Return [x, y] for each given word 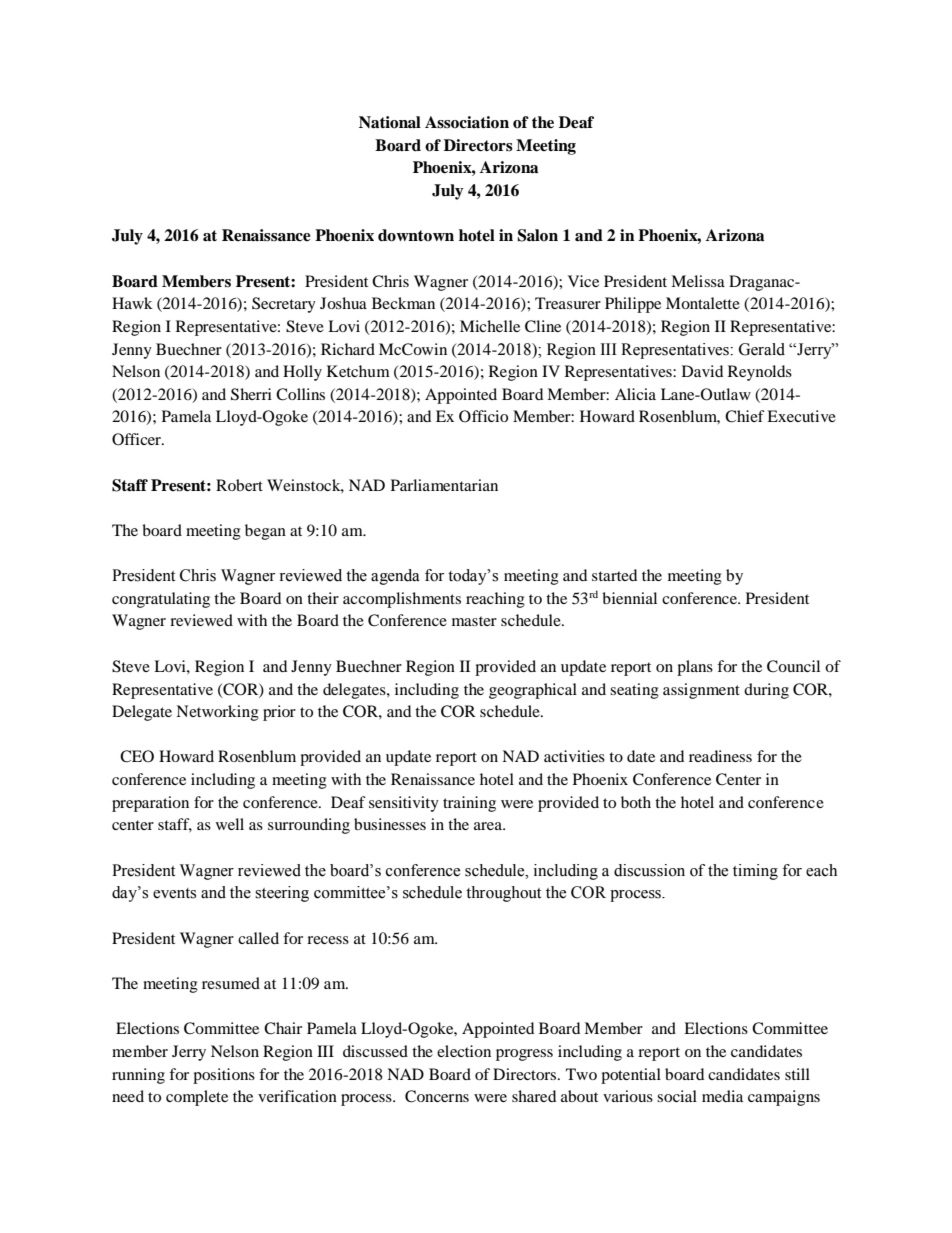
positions [224, 1076]
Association [467, 122]
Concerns [437, 1096]
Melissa [698, 281]
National [390, 122]
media [722, 1096]
